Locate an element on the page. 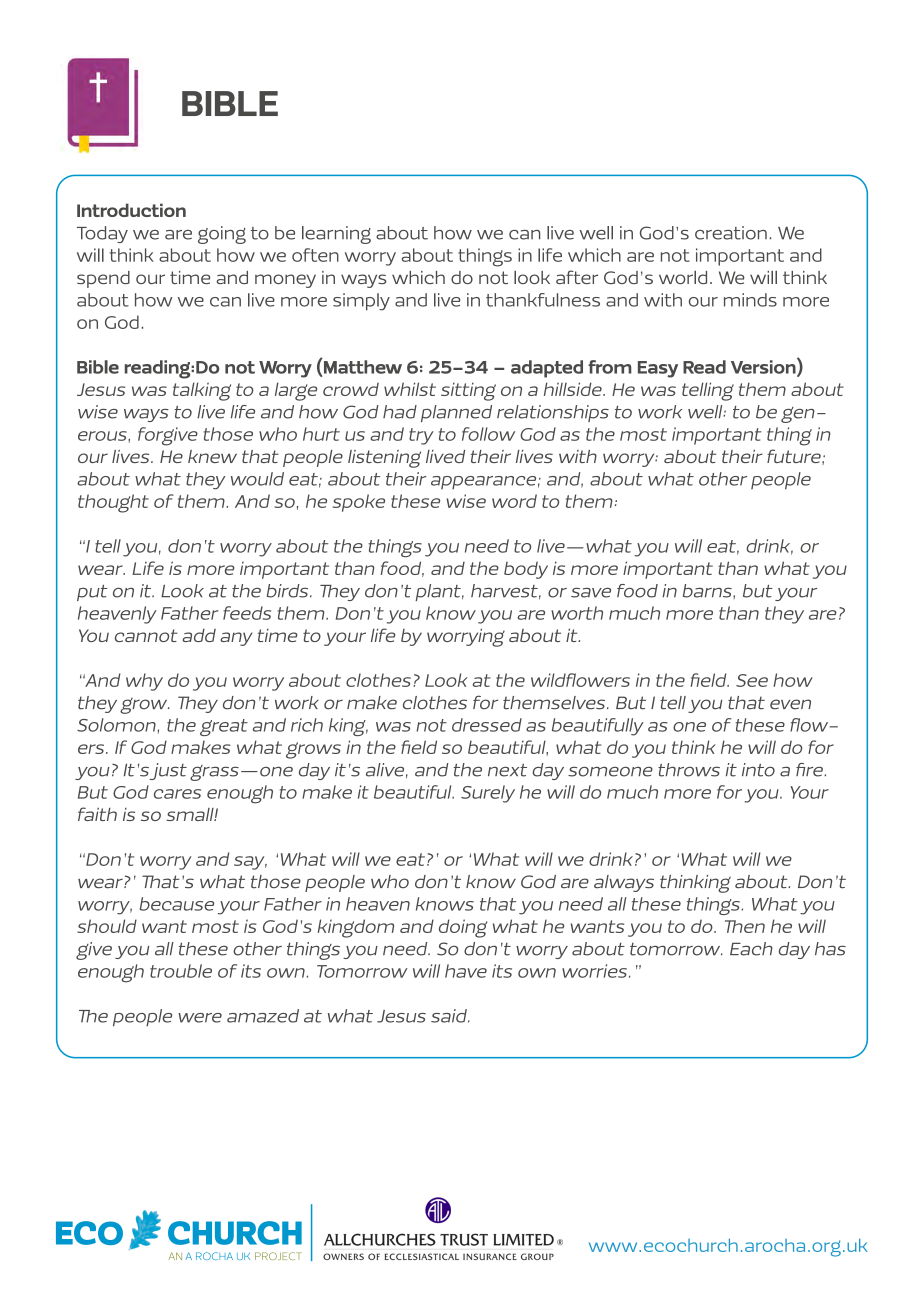  money is located at coordinates (285, 281).
